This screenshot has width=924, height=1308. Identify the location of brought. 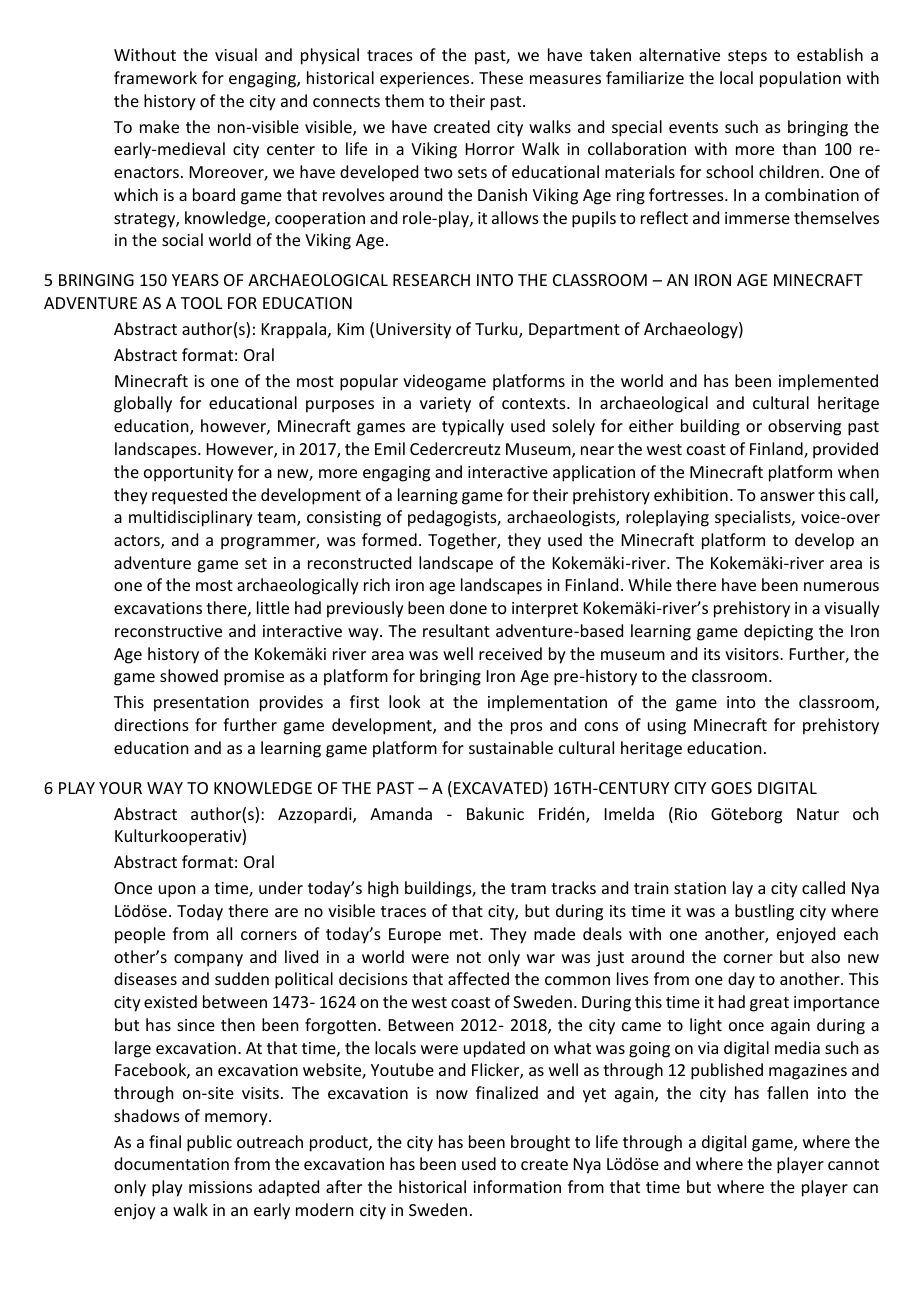
(540, 1143).
